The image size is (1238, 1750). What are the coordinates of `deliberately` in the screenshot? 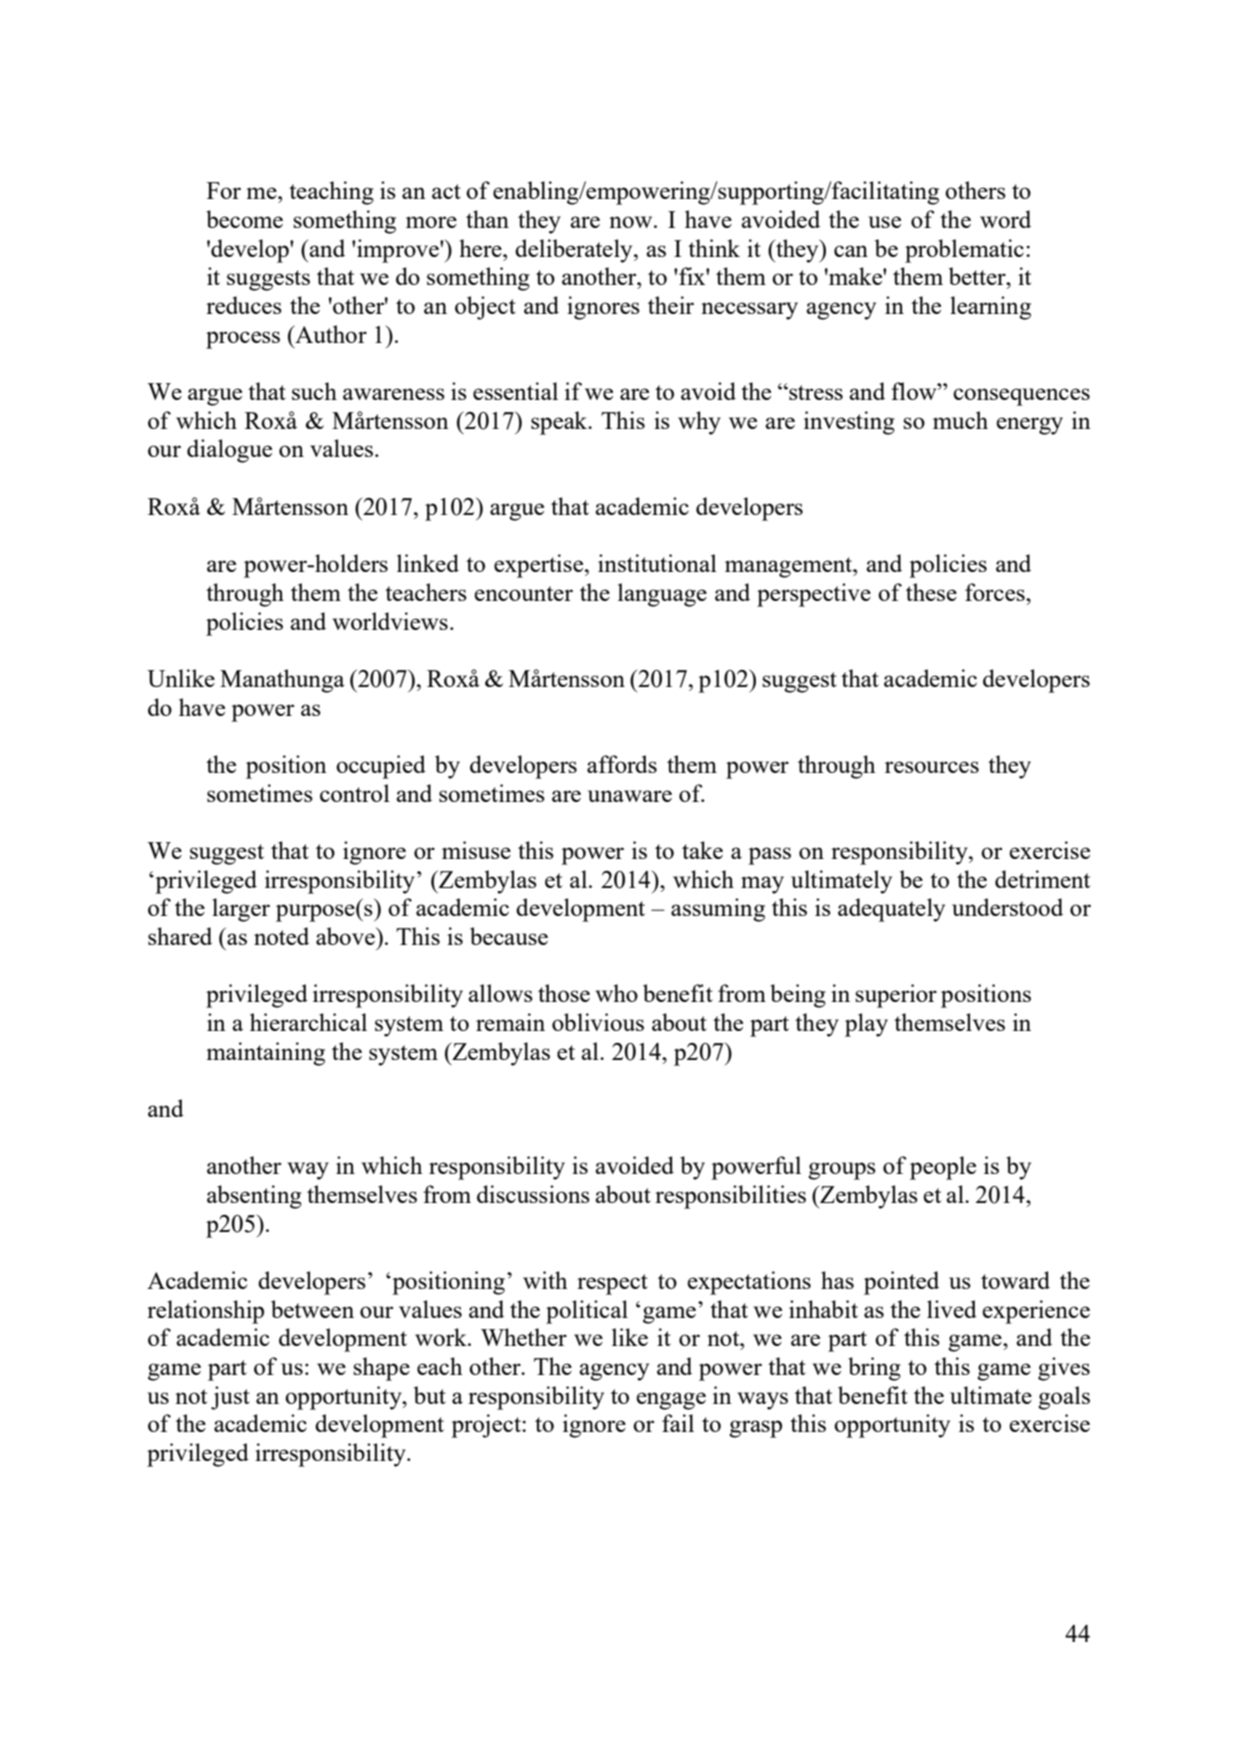 It's located at (575, 251).
